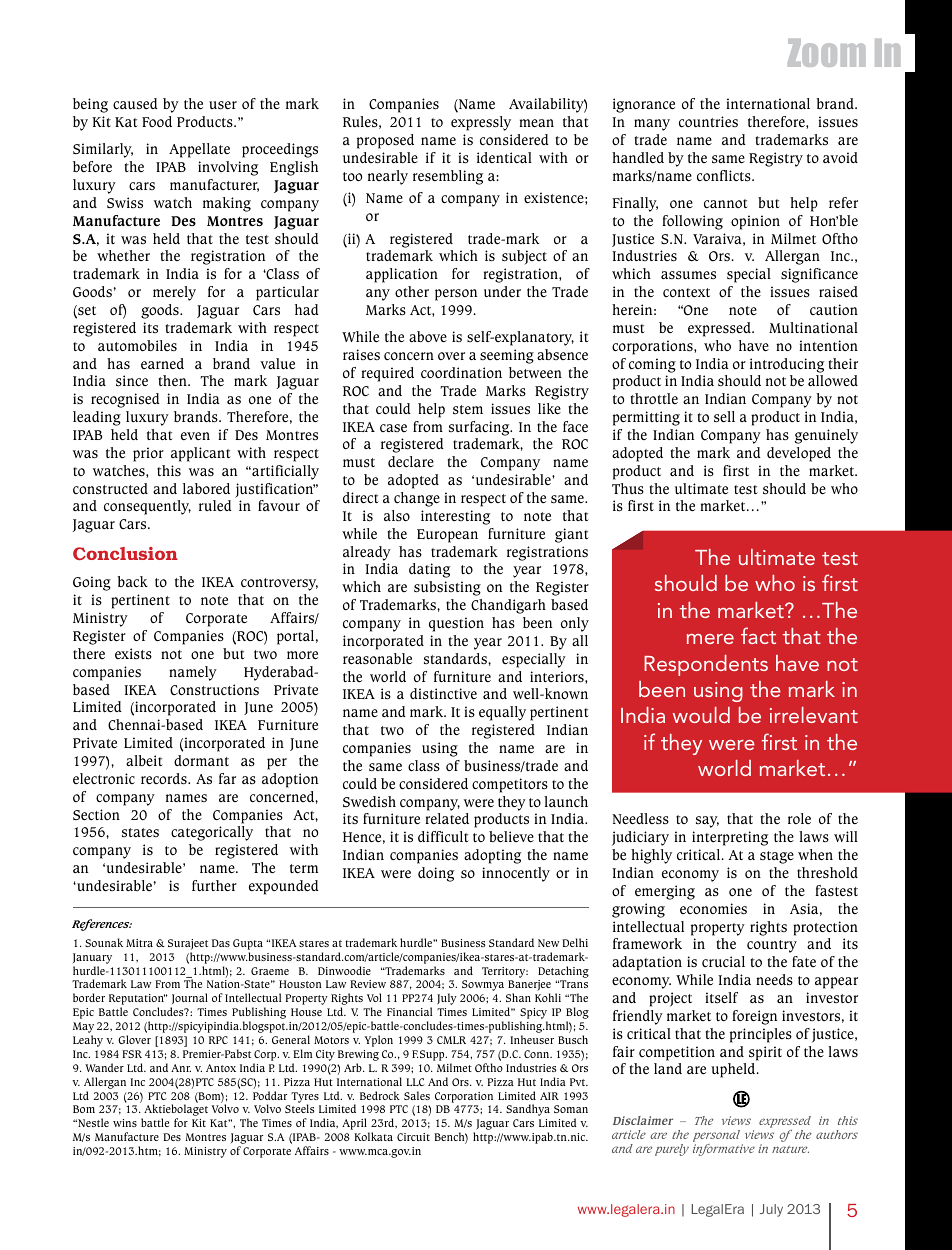 Image resolution: width=952 pixels, height=1250 pixels. I want to click on caused, so click(135, 104).
